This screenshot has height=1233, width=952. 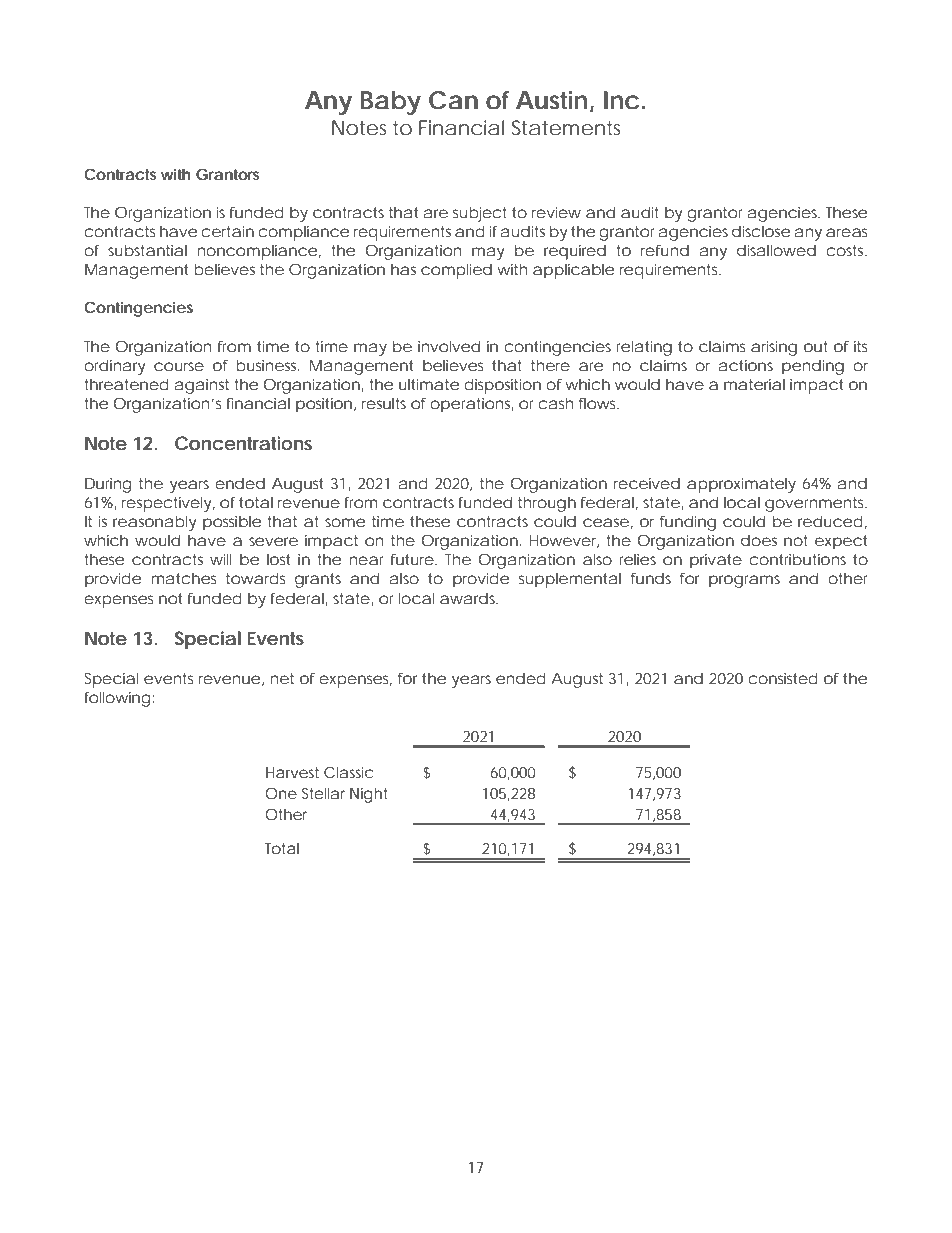 What do you see at coordinates (480, 214) in the screenshot?
I see `subject` at bounding box center [480, 214].
